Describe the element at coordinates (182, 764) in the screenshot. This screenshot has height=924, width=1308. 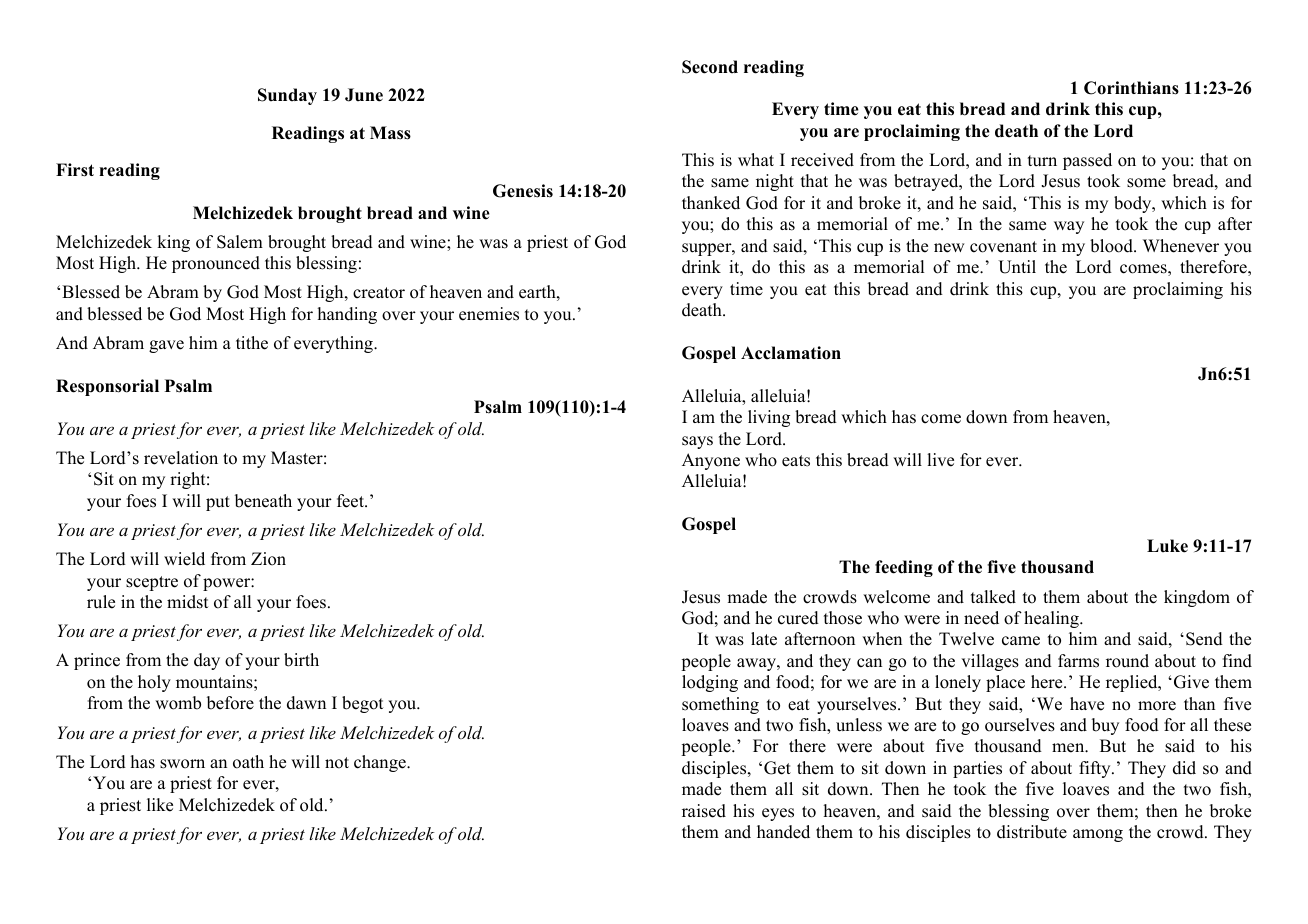
I see `sworn` at that location.
